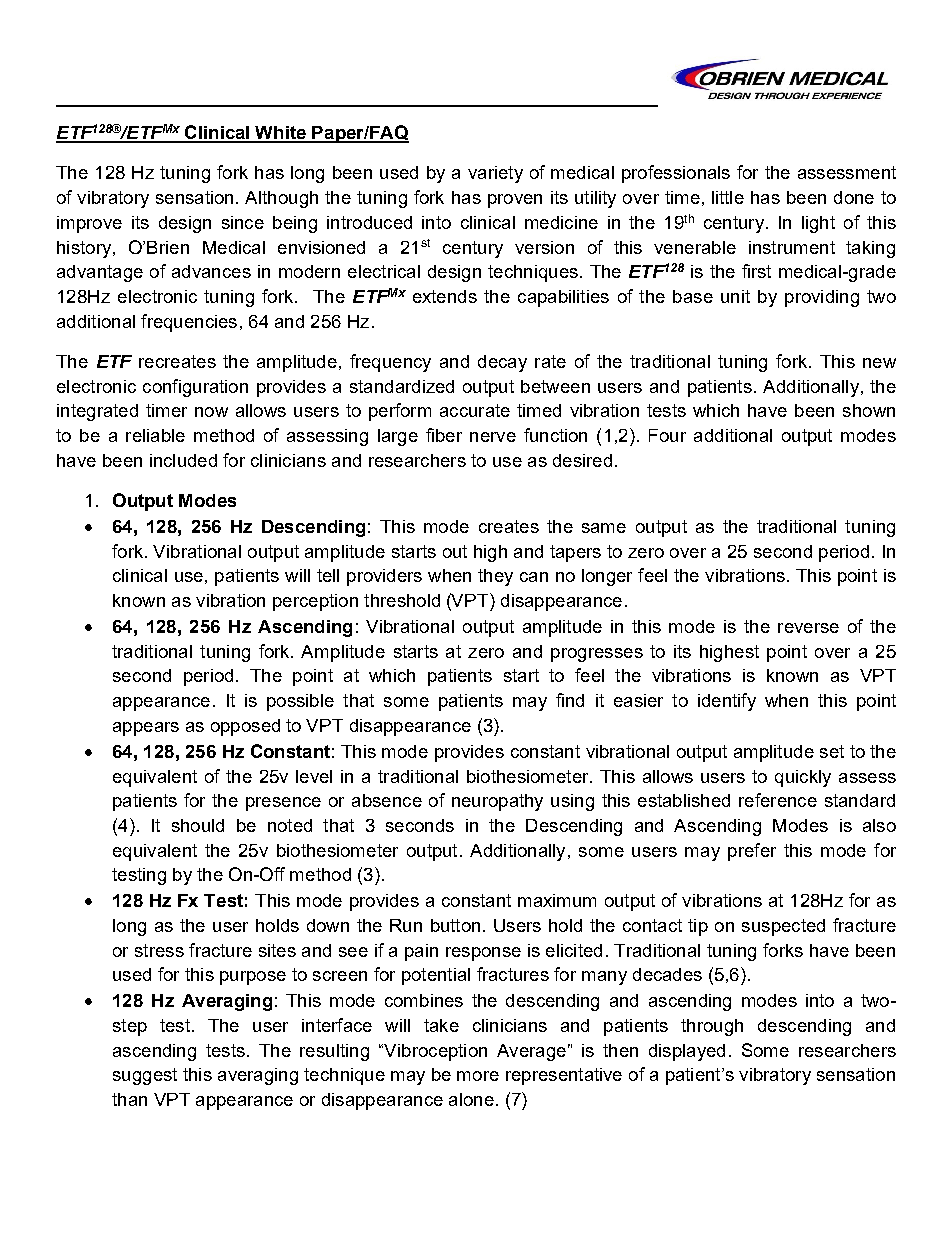 The height and width of the page is (1233, 952). Describe the element at coordinates (495, 174) in the page. I see `variety` at that location.
